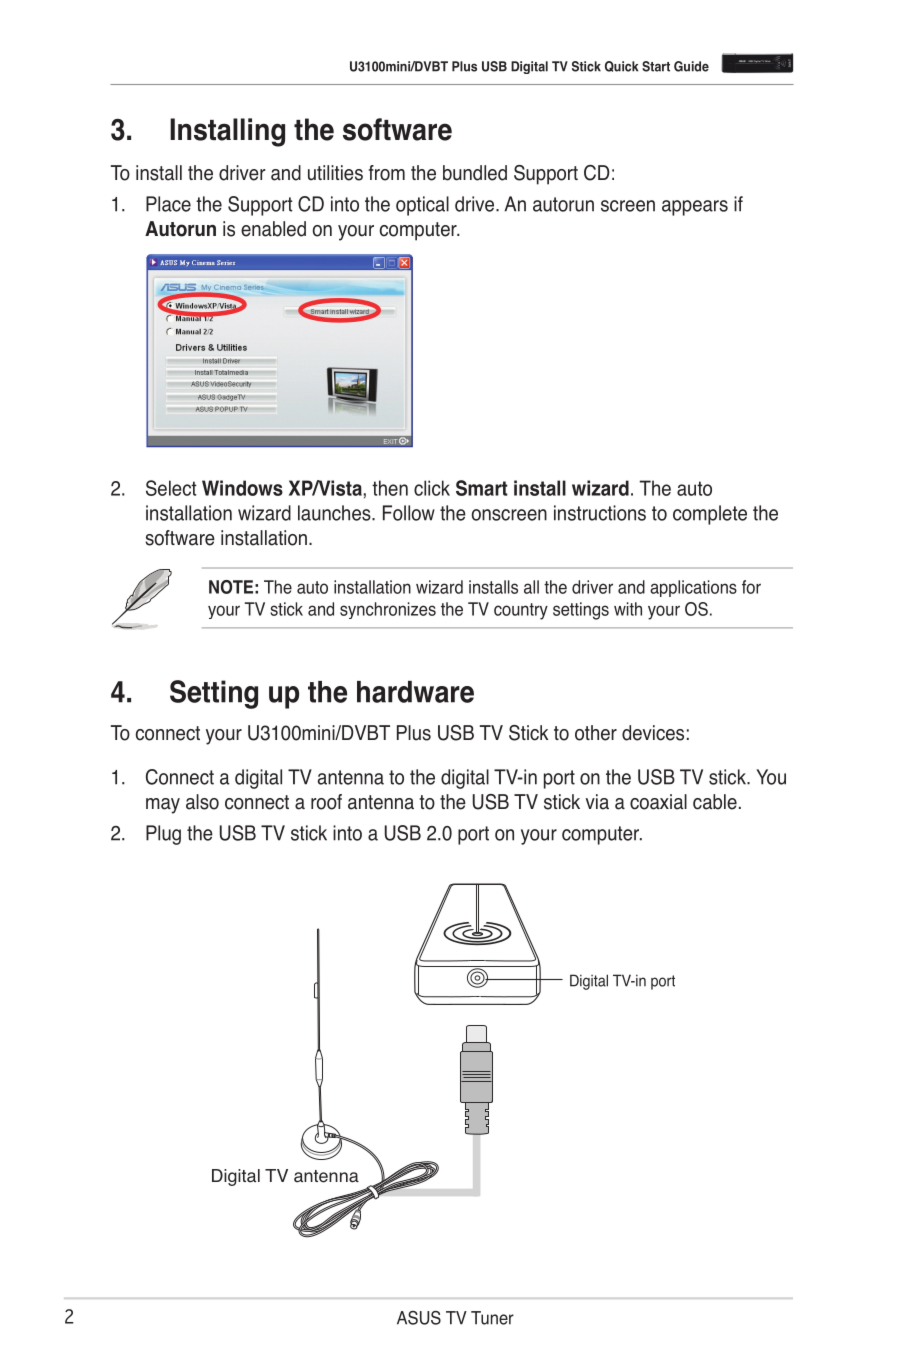 This page has height=1372, width=910. I want to click on Place, so click(168, 204).
